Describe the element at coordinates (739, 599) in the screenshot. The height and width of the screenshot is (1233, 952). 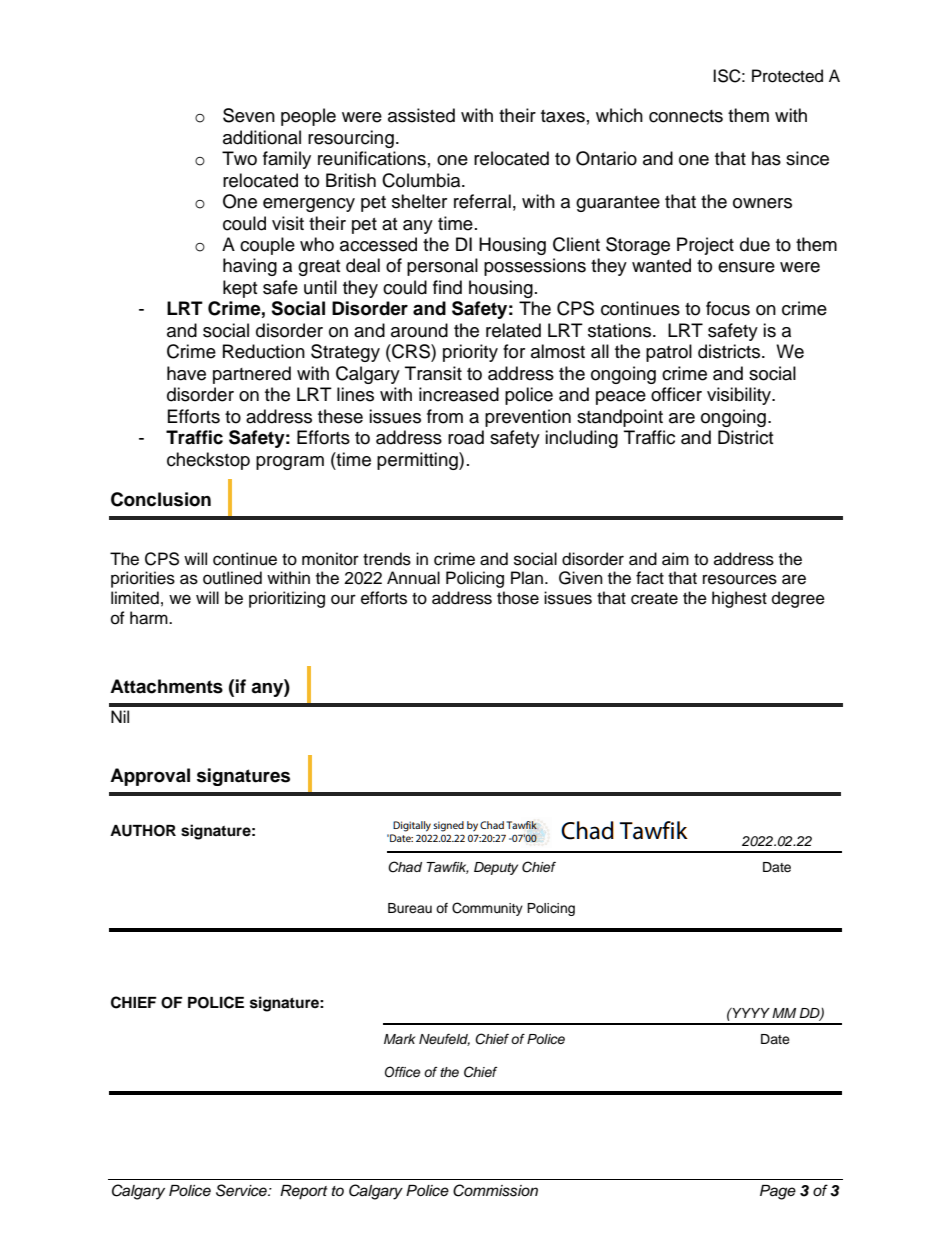
I see `highest` at that location.
